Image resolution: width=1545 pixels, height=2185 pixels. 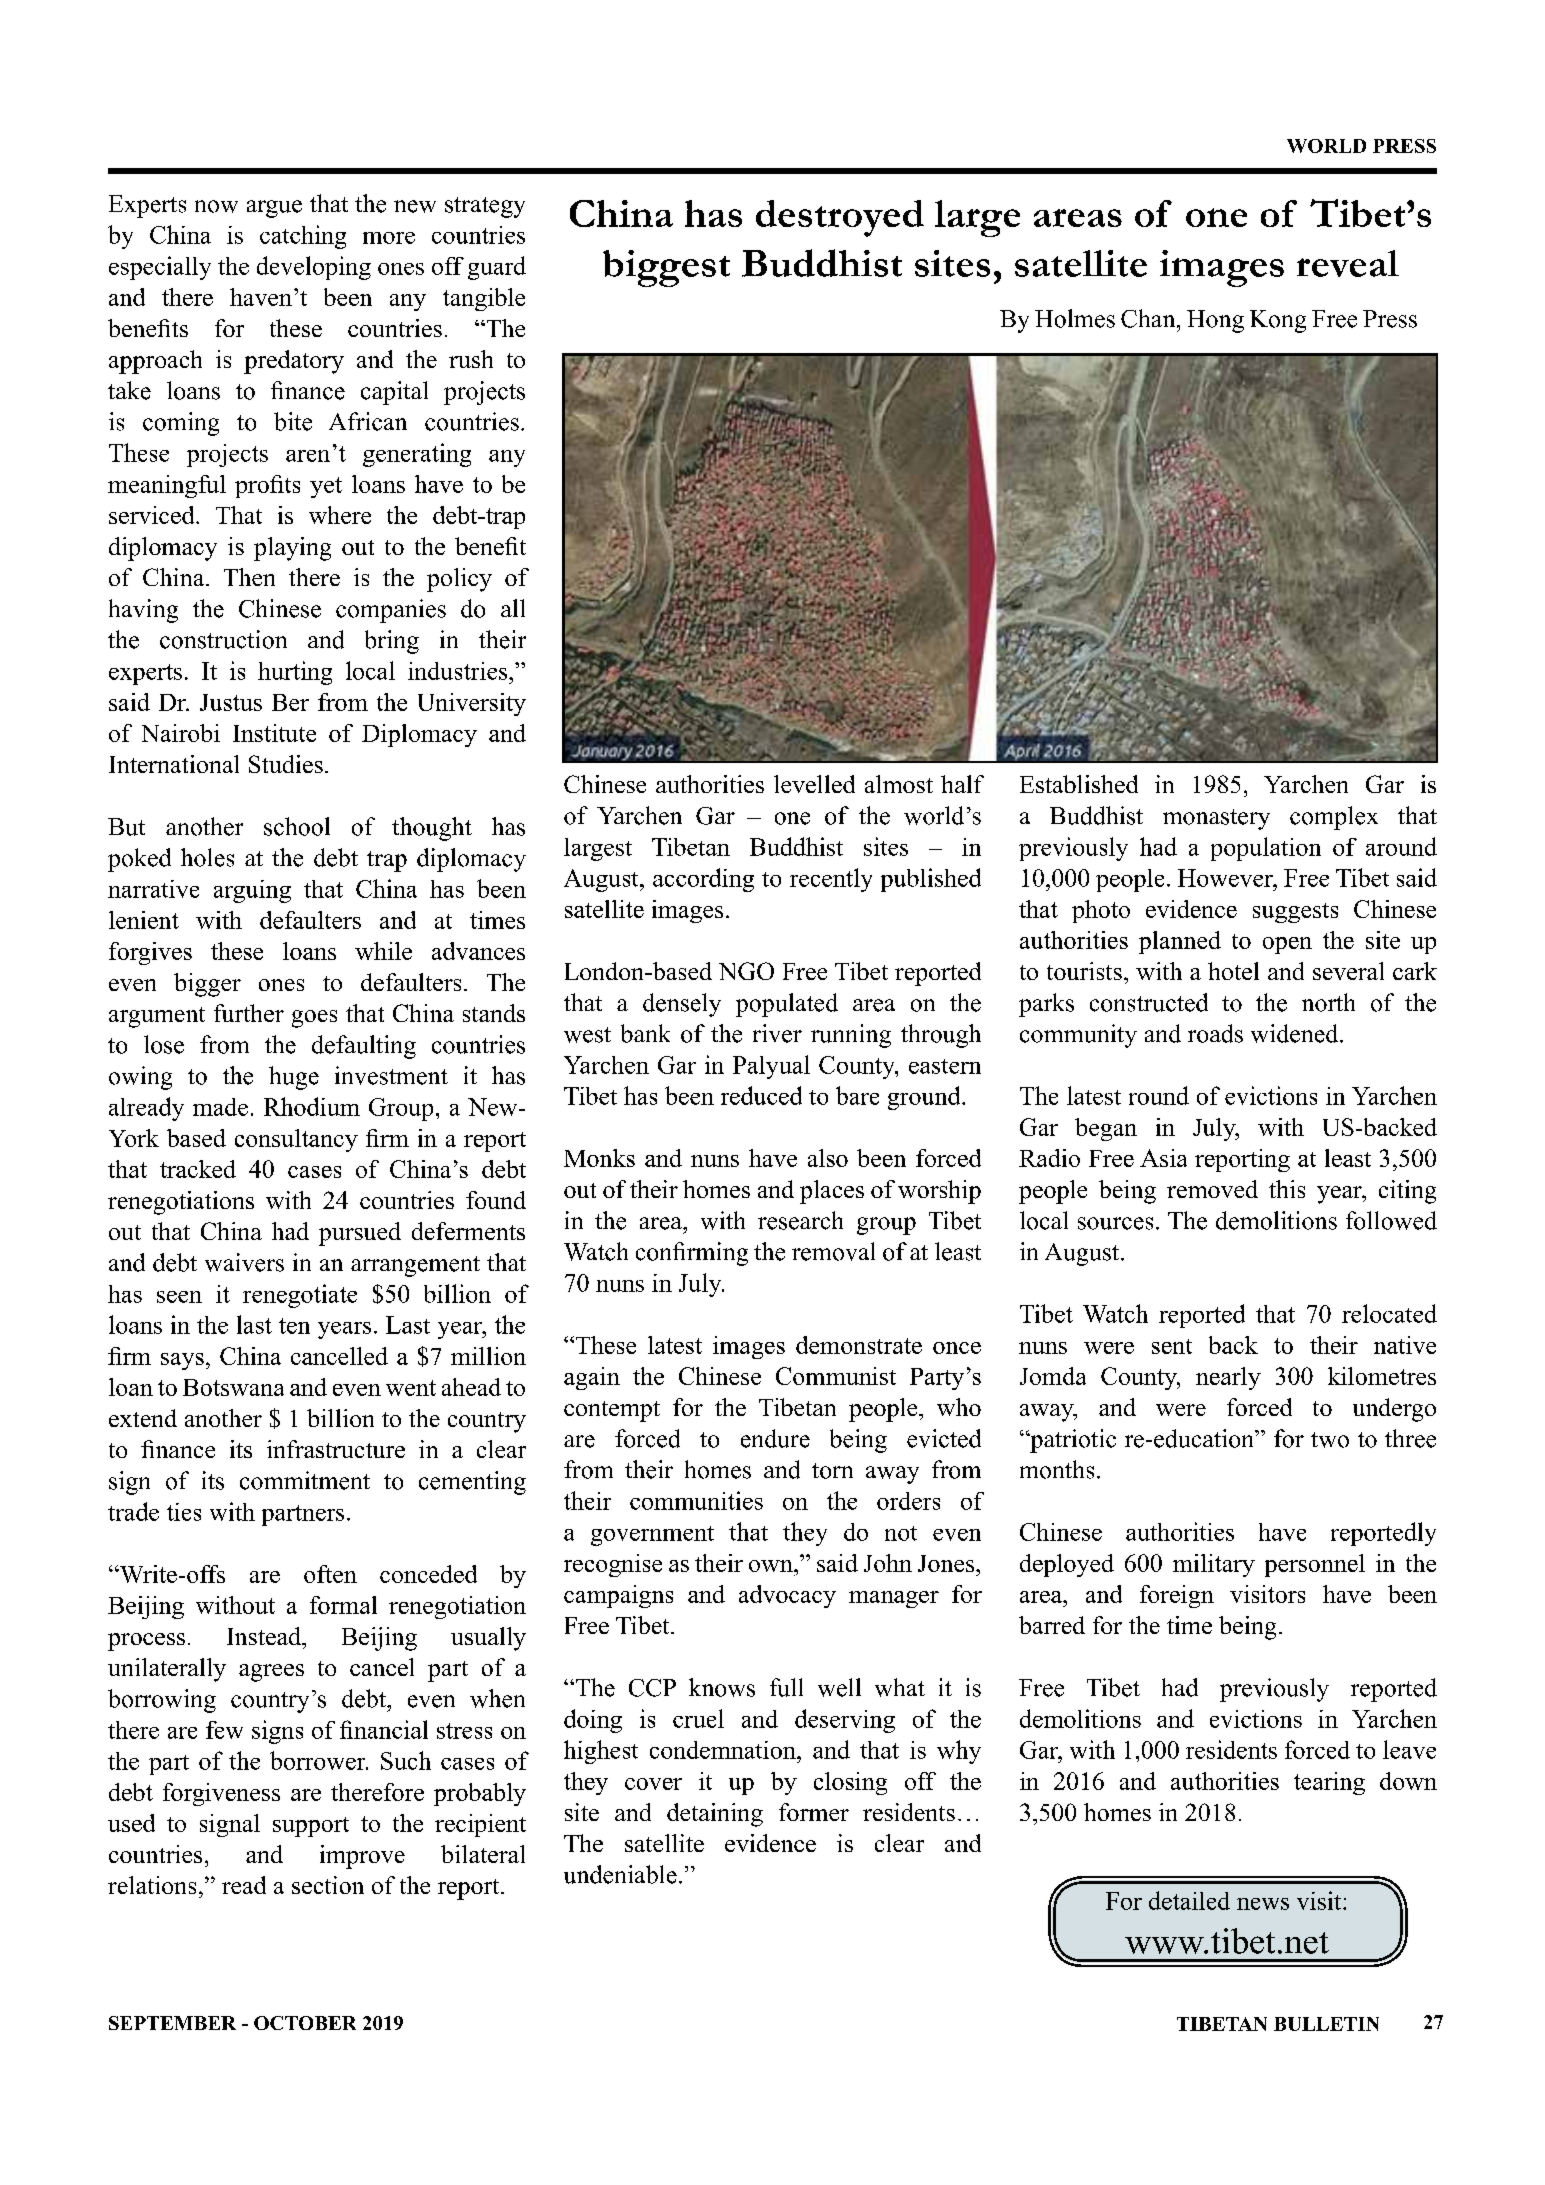 What do you see at coordinates (265, 1636) in the document?
I see `Instead` at bounding box center [265, 1636].
